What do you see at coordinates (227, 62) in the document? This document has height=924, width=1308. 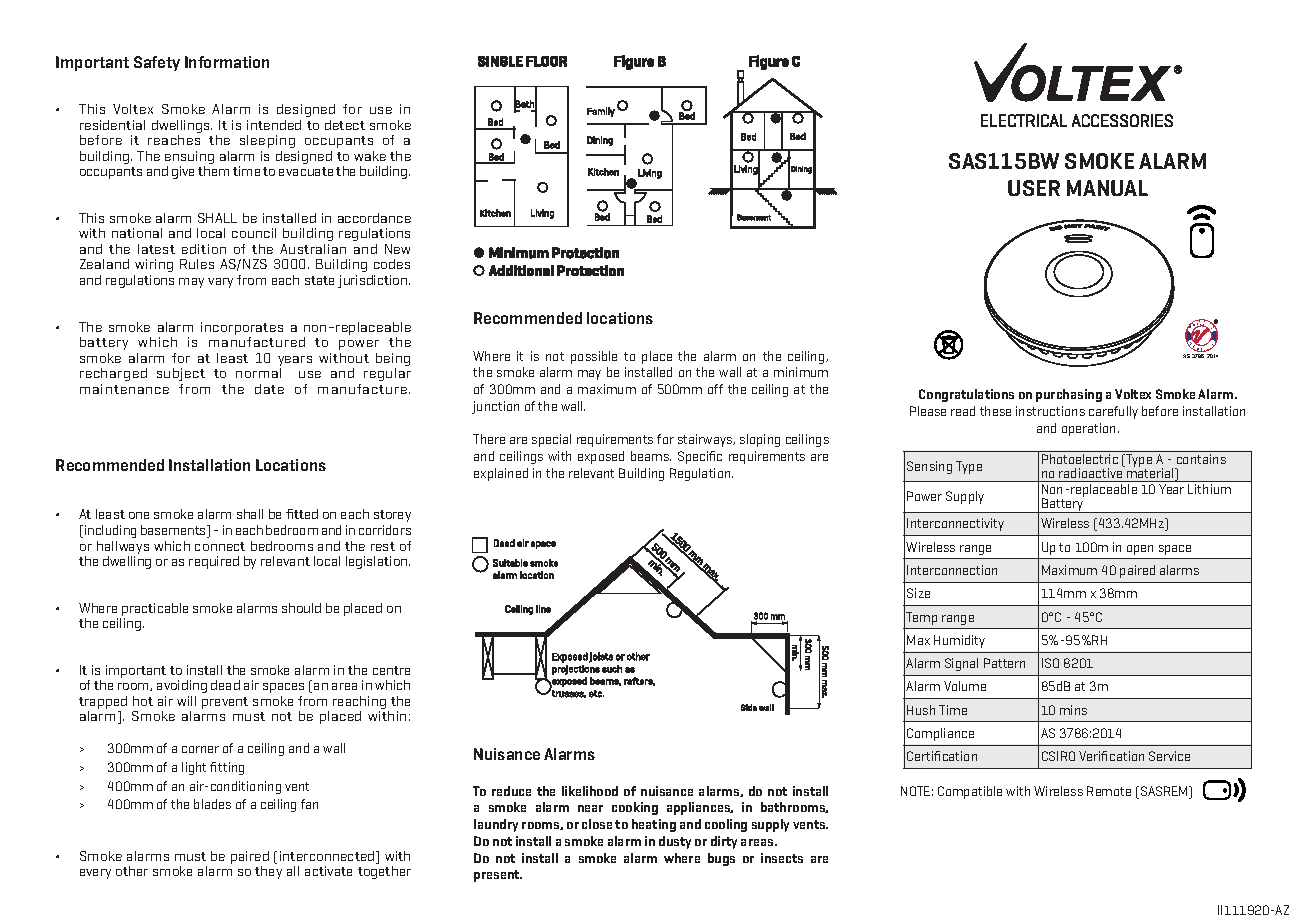 I see `Information` at bounding box center [227, 62].
